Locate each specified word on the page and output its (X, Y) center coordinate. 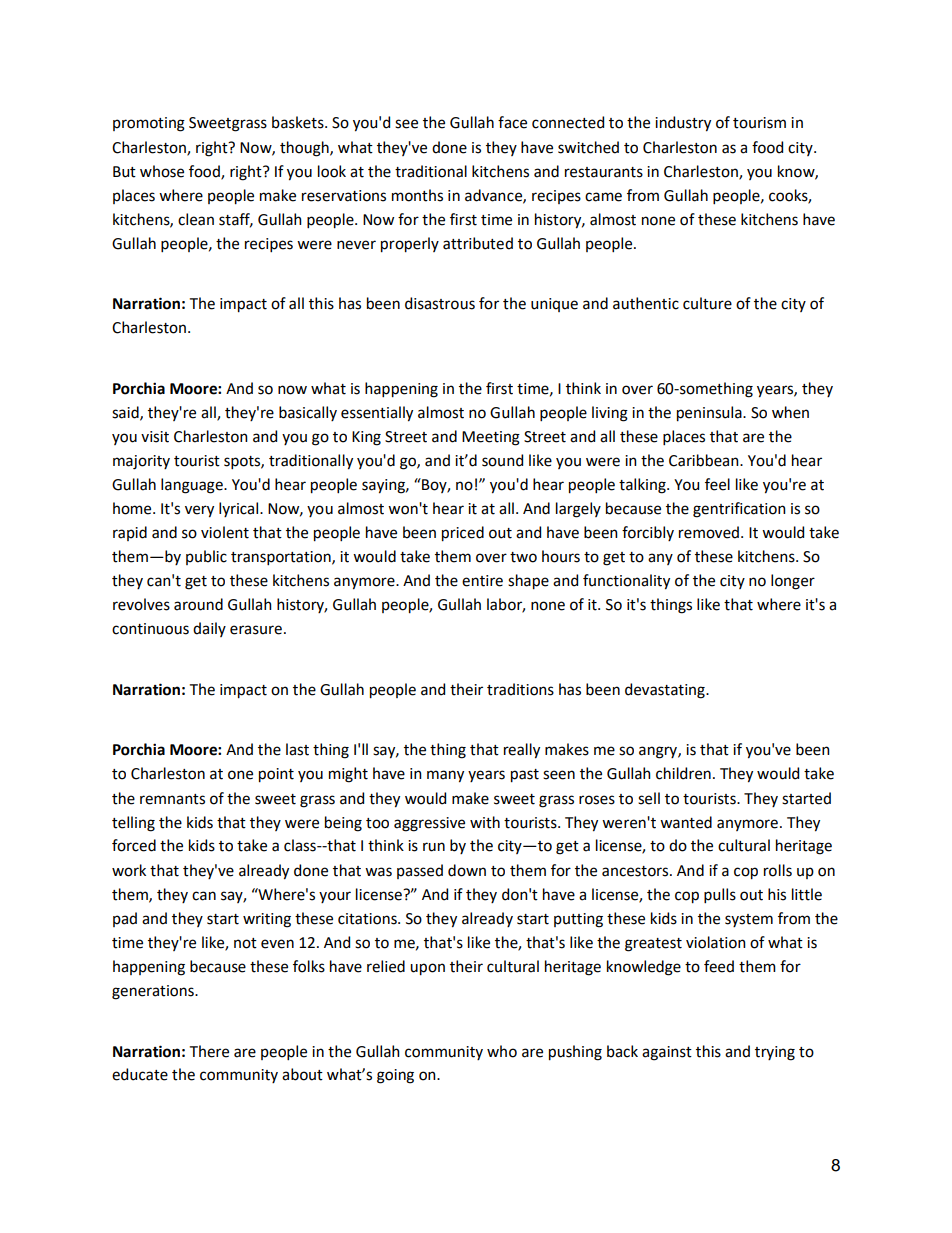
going (395, 1076)
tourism (759, 123)
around (198, 604)
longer (793, 582)
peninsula (710, 414)
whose (162, 171)
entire (482, 581)
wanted (686, 822)
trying (775, 1053)
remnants (172, 799)
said (126, 413)
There (209, 1051)
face (512, 122)
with (485, 822)
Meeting (491, 438)
